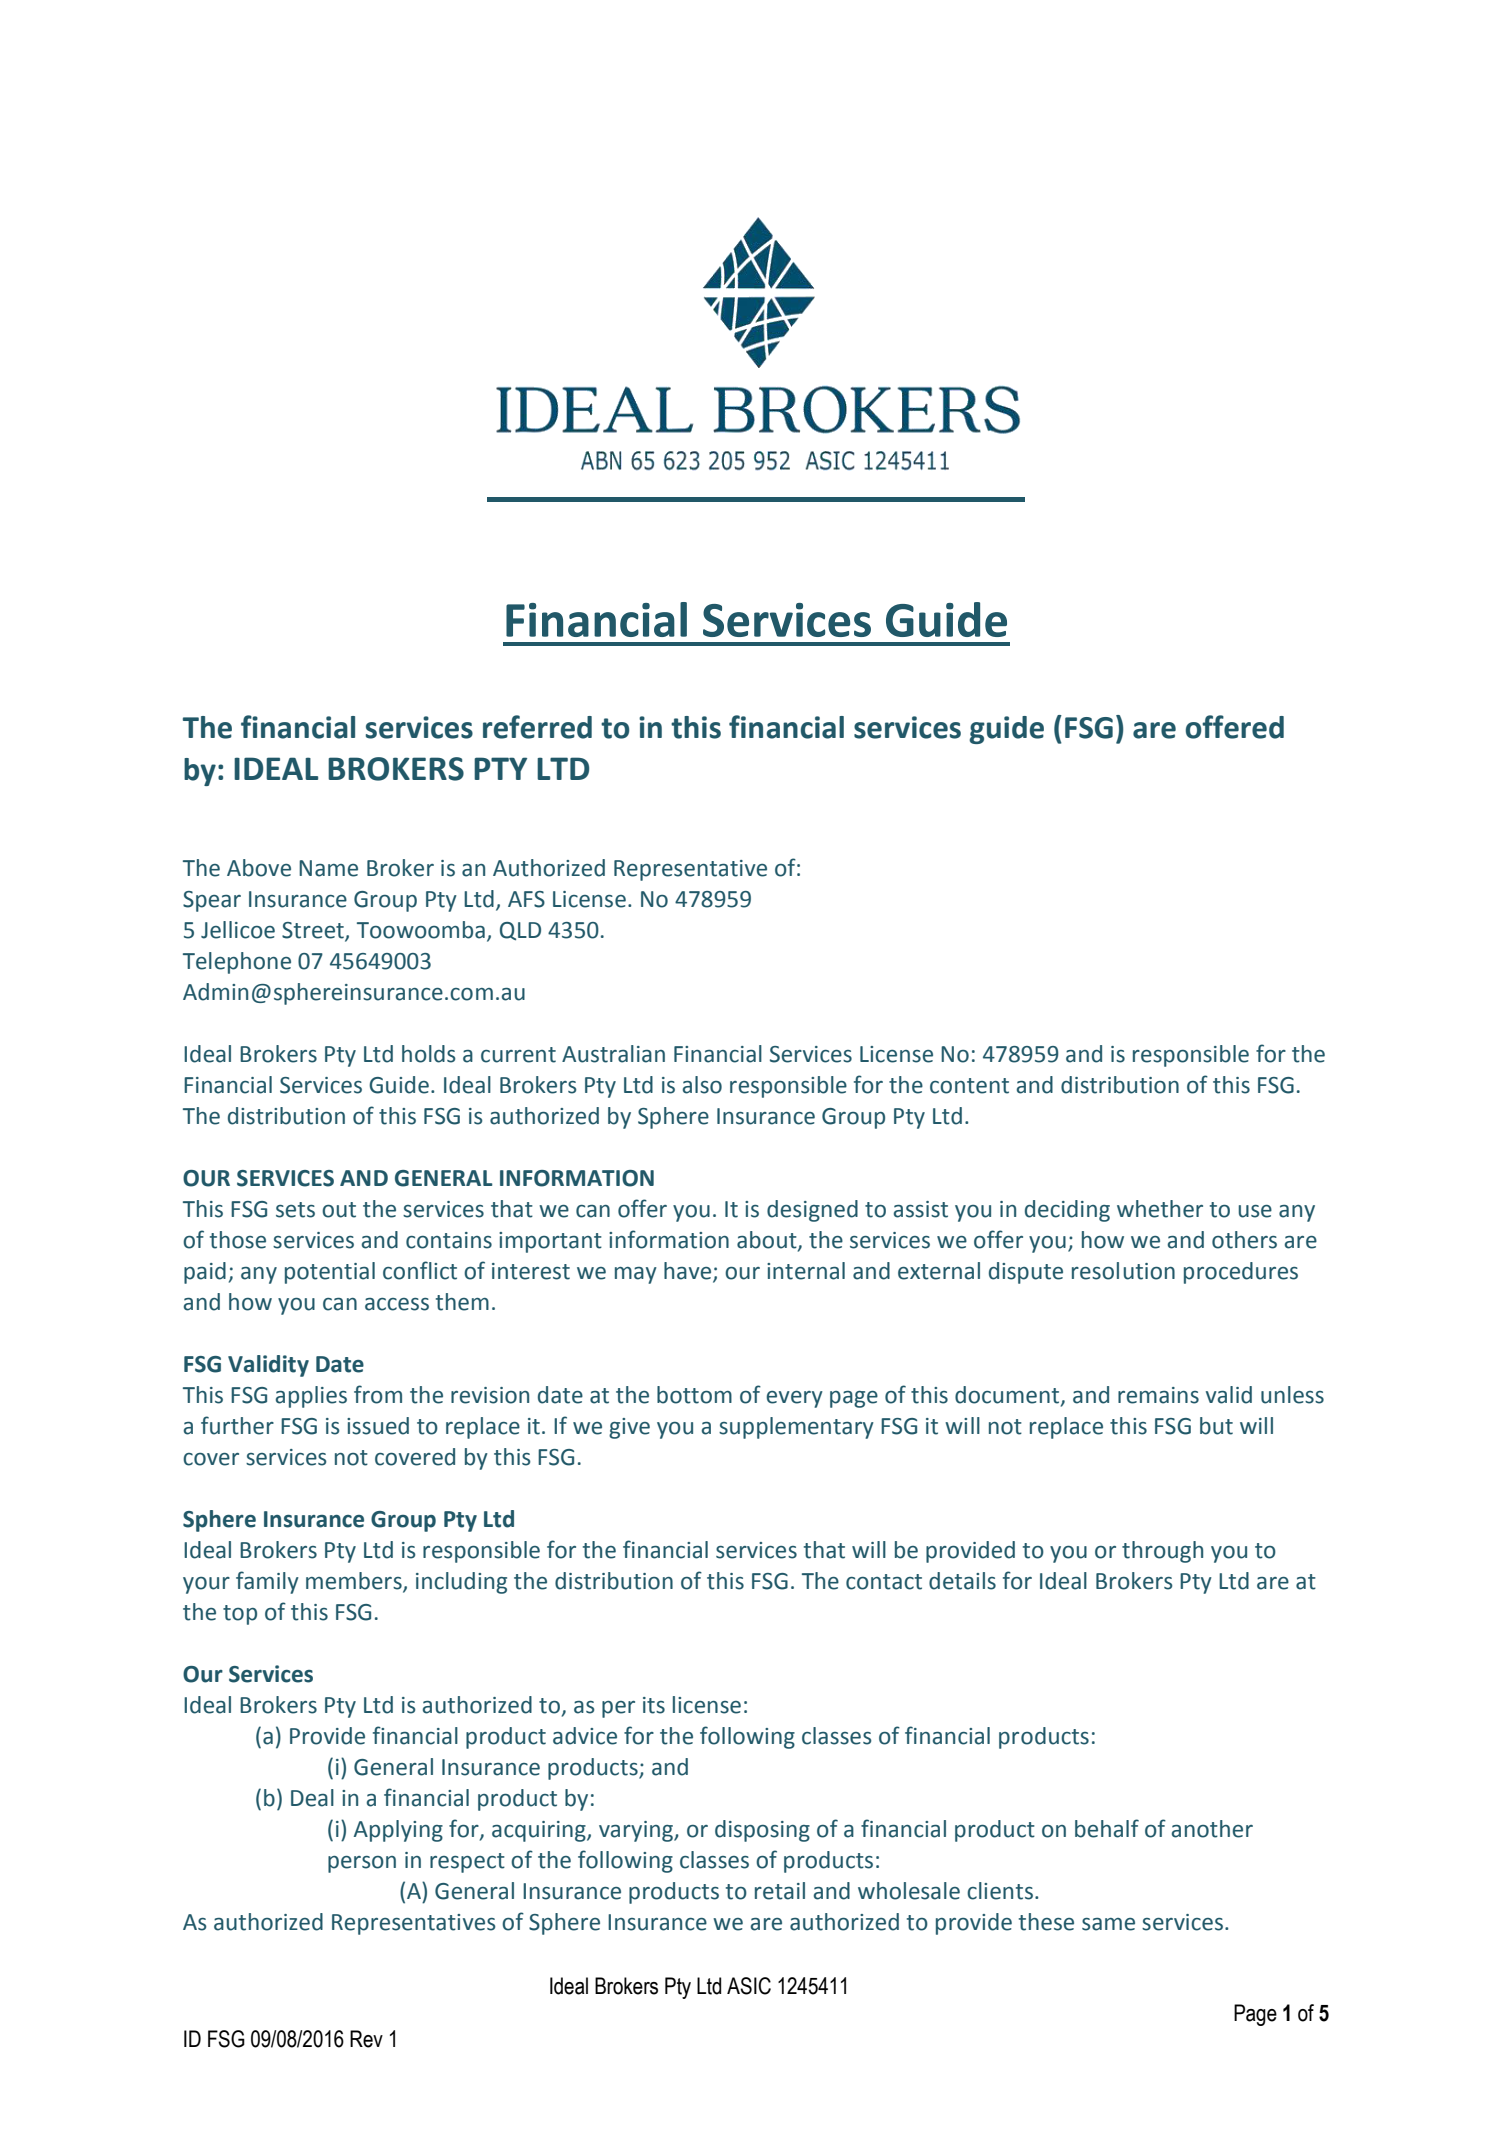  I want to click on Name, so click(328, 868).
